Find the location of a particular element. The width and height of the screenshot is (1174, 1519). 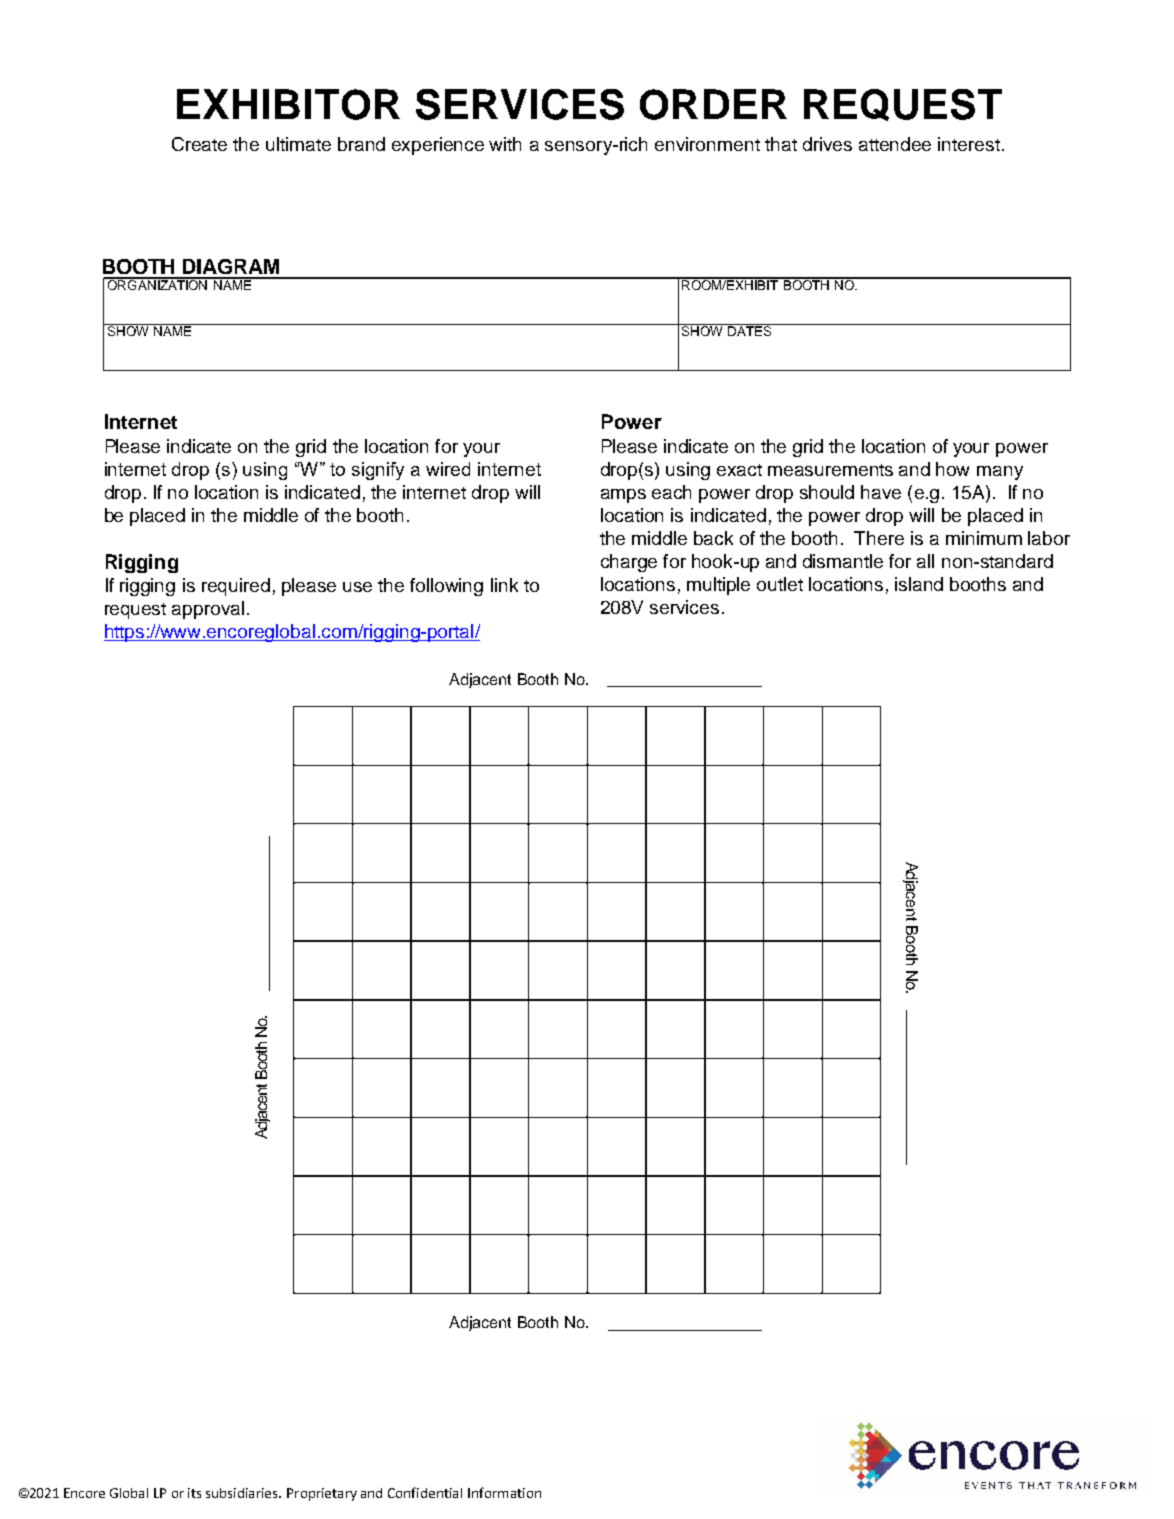

with is located at coordinates (505, 144).
